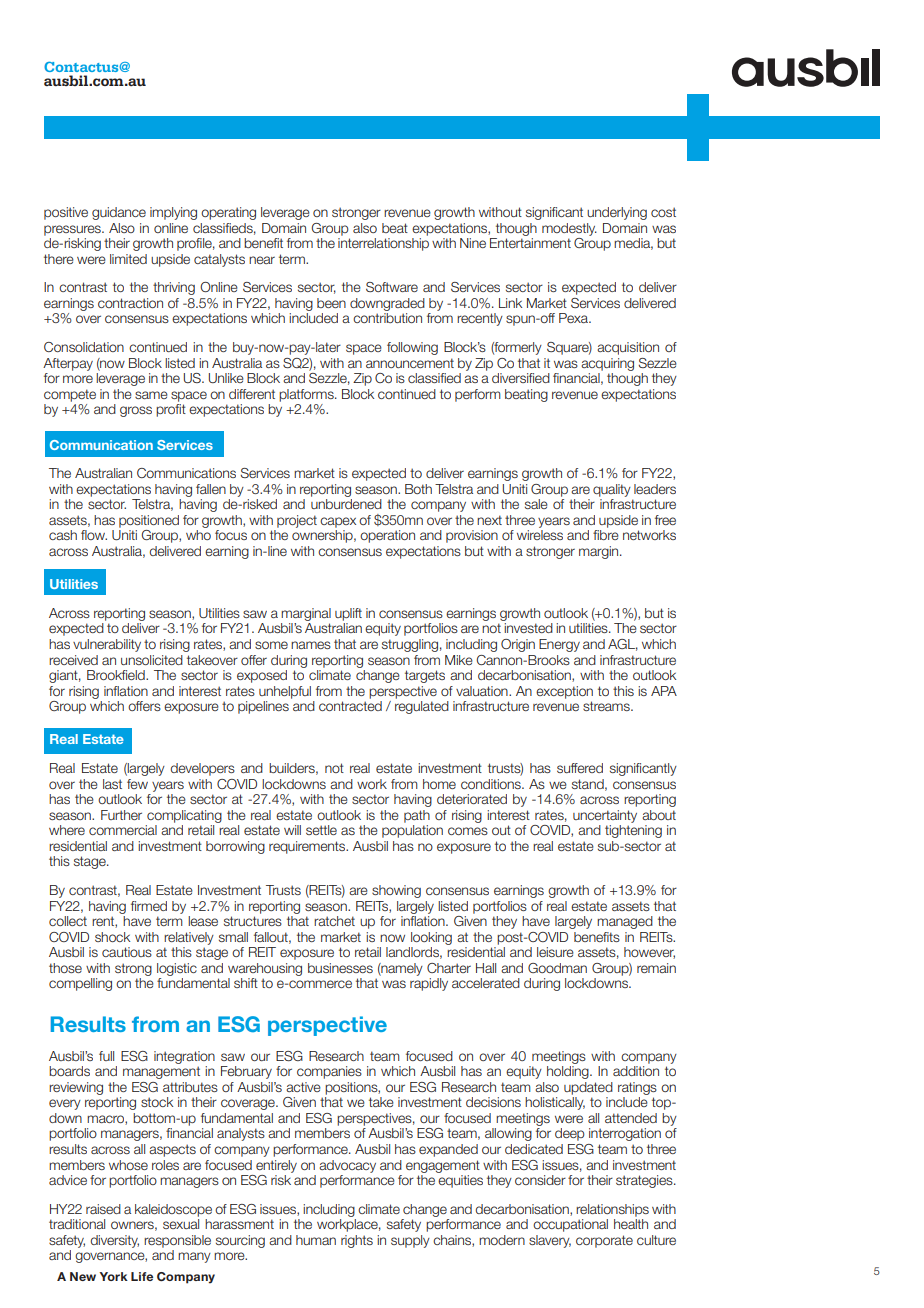 The image size is (924, 1308). What do you see at coordinates (604, 1241) in the screenshot?
I see `corporate` at bounding box center [604, 1241].
